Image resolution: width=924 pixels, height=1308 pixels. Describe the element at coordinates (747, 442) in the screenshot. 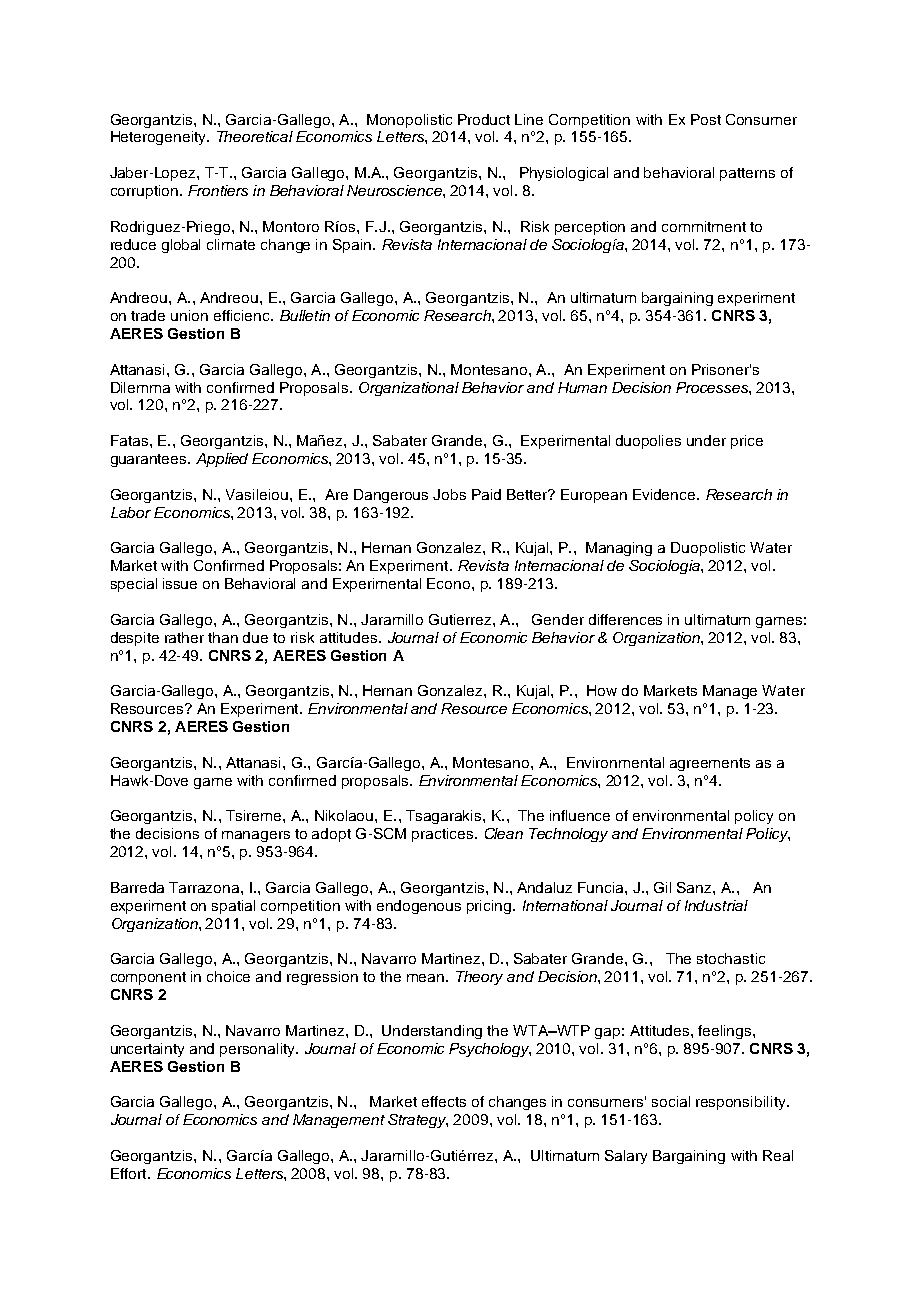

I see `price` at that location.
